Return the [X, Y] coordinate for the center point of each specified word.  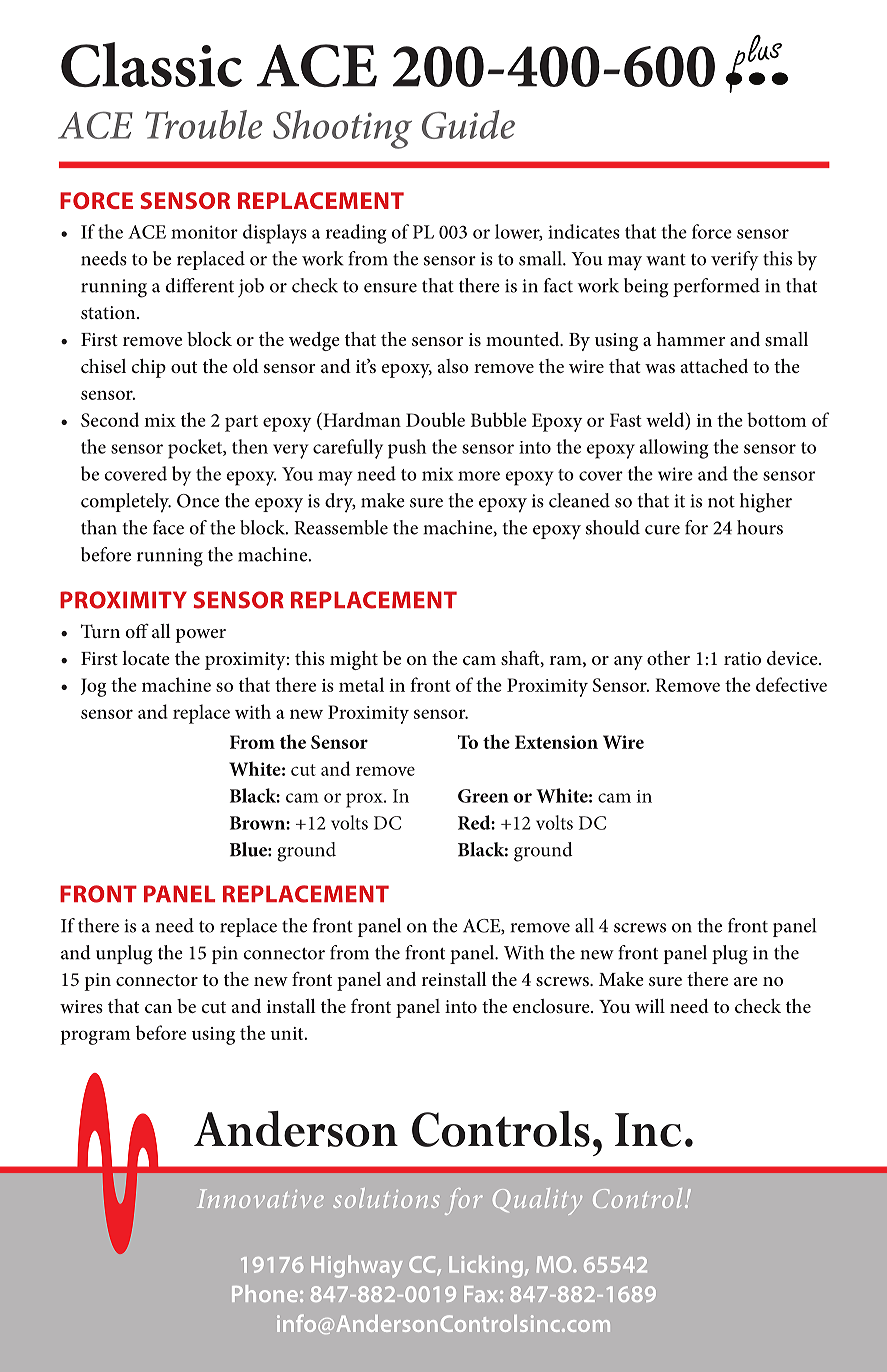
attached [714, 366]
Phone [265, 1293]
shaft [521, 659]
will [650, 1006]
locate [146, 658]
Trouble [204, 124]
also [453, 366]
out [184, 367]
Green [483, 796]
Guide [468, 124]
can [158, 1008]
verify [735, 261]
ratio [742, 658]
